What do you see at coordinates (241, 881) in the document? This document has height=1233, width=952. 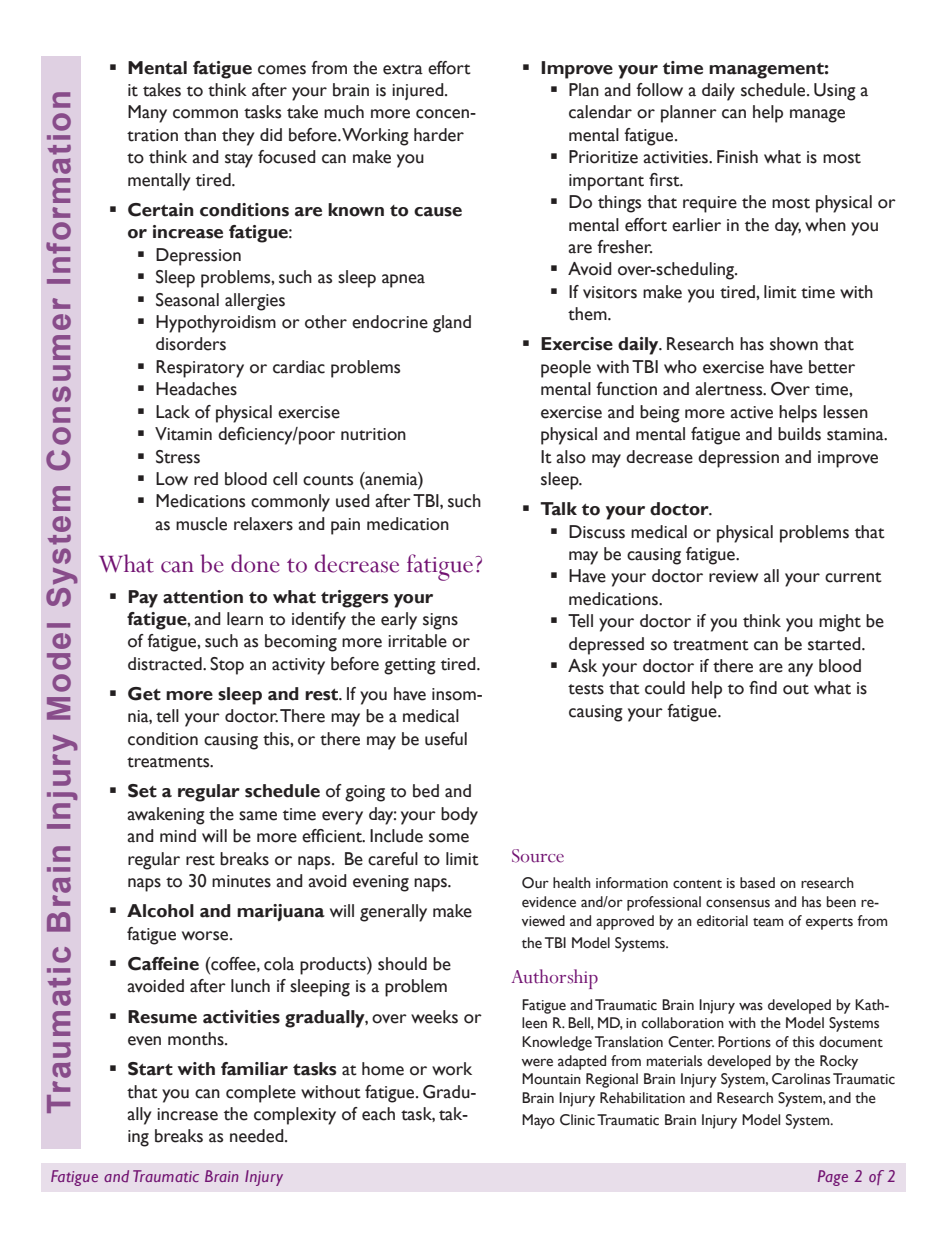 I see `minutes` at bounding box center [241, 881].
